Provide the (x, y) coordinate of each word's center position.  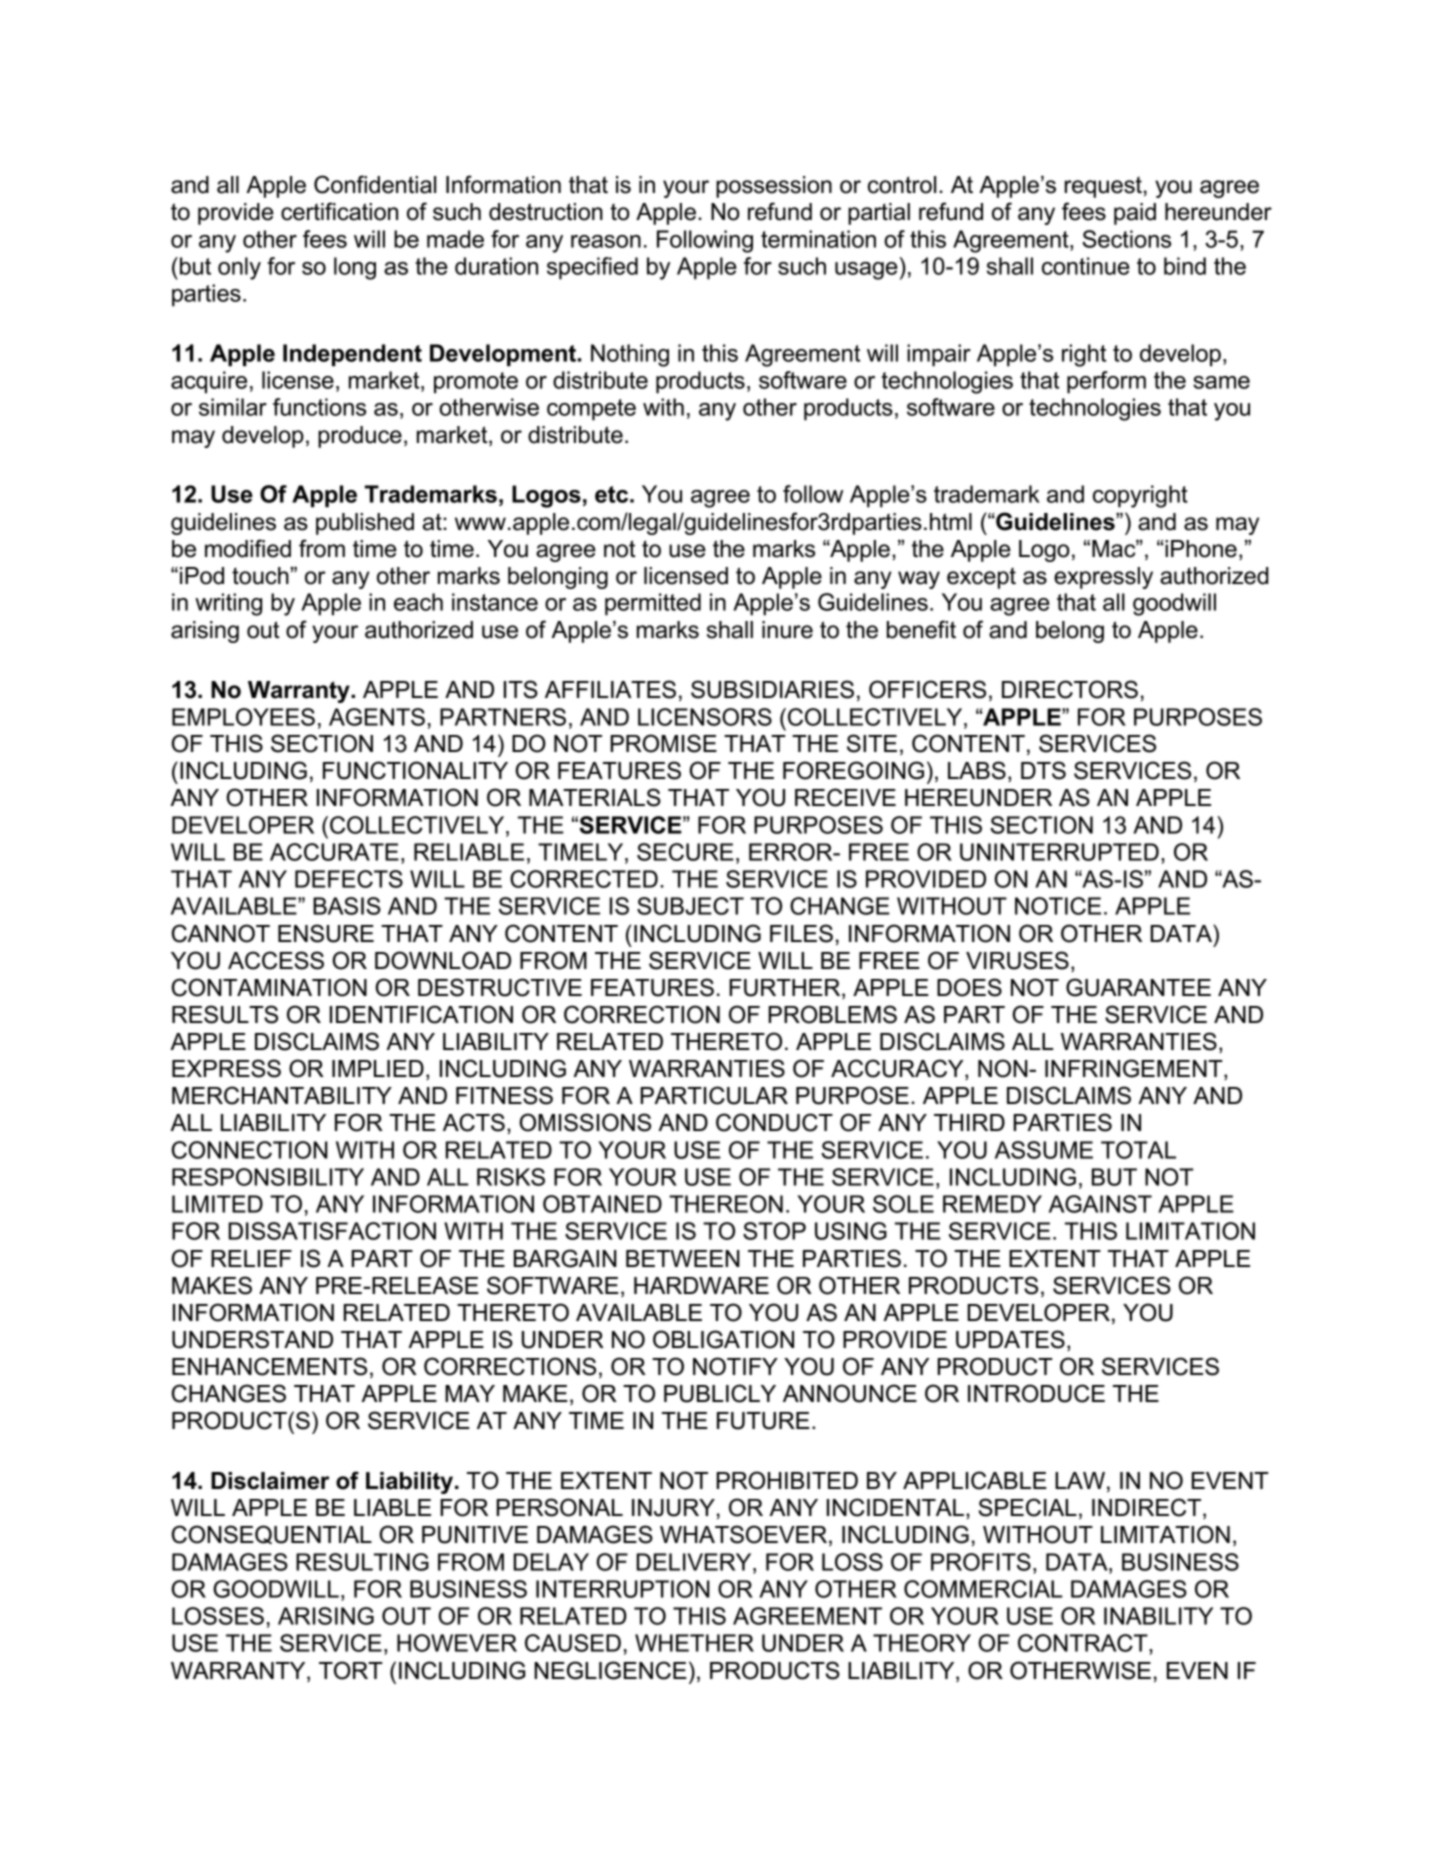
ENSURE (326, 933)
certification (339, 211)
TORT (351, 1670)
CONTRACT (1084, 1643)
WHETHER (694, 1643)
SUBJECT (690, 906)
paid (1135, 214)
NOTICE (1058, 906)
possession (774, 187)
